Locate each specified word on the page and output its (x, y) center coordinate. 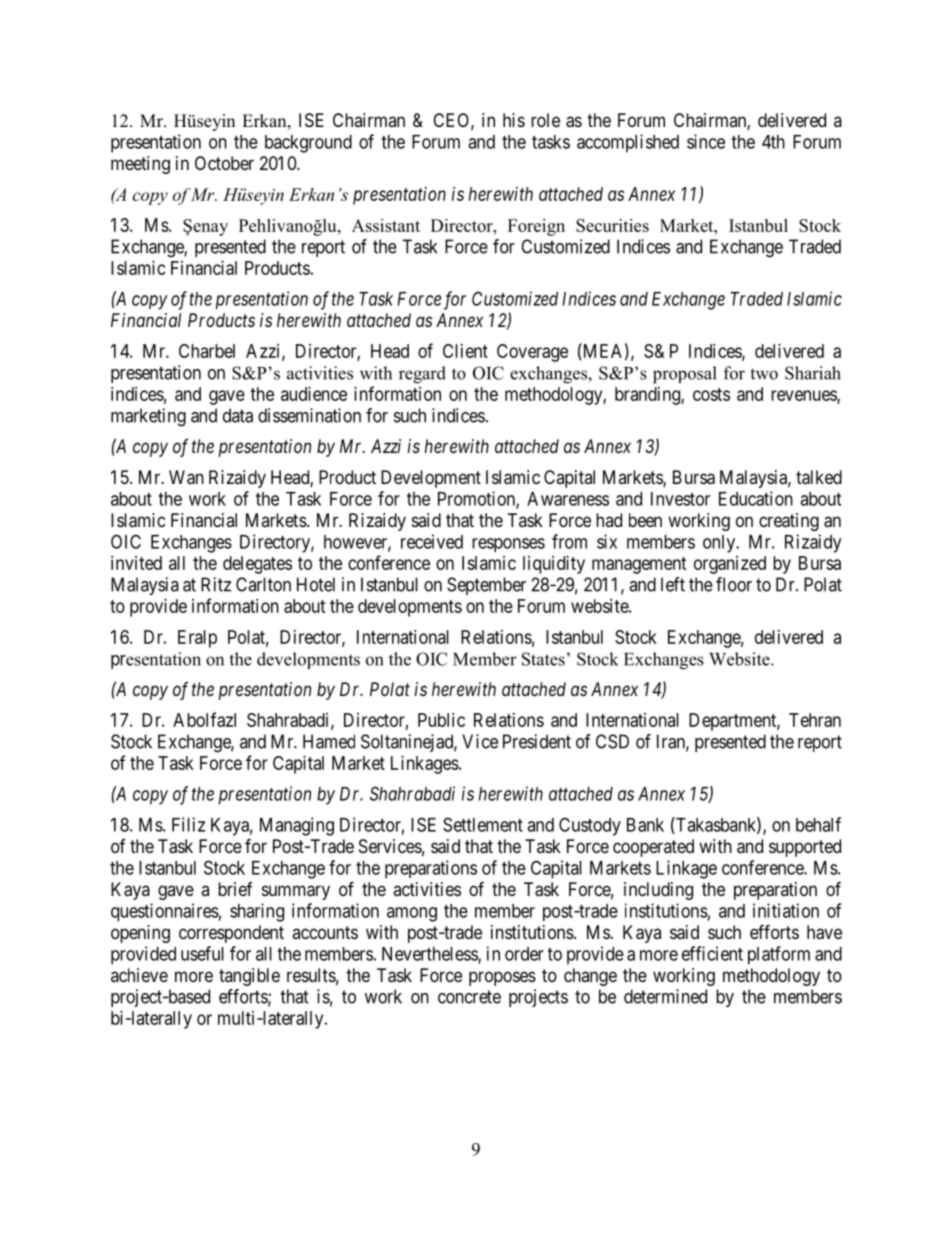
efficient (712, 953)
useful (202, 953)
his (514, 120)
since (706, 141)
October (224, 163)
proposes (502, 978)
